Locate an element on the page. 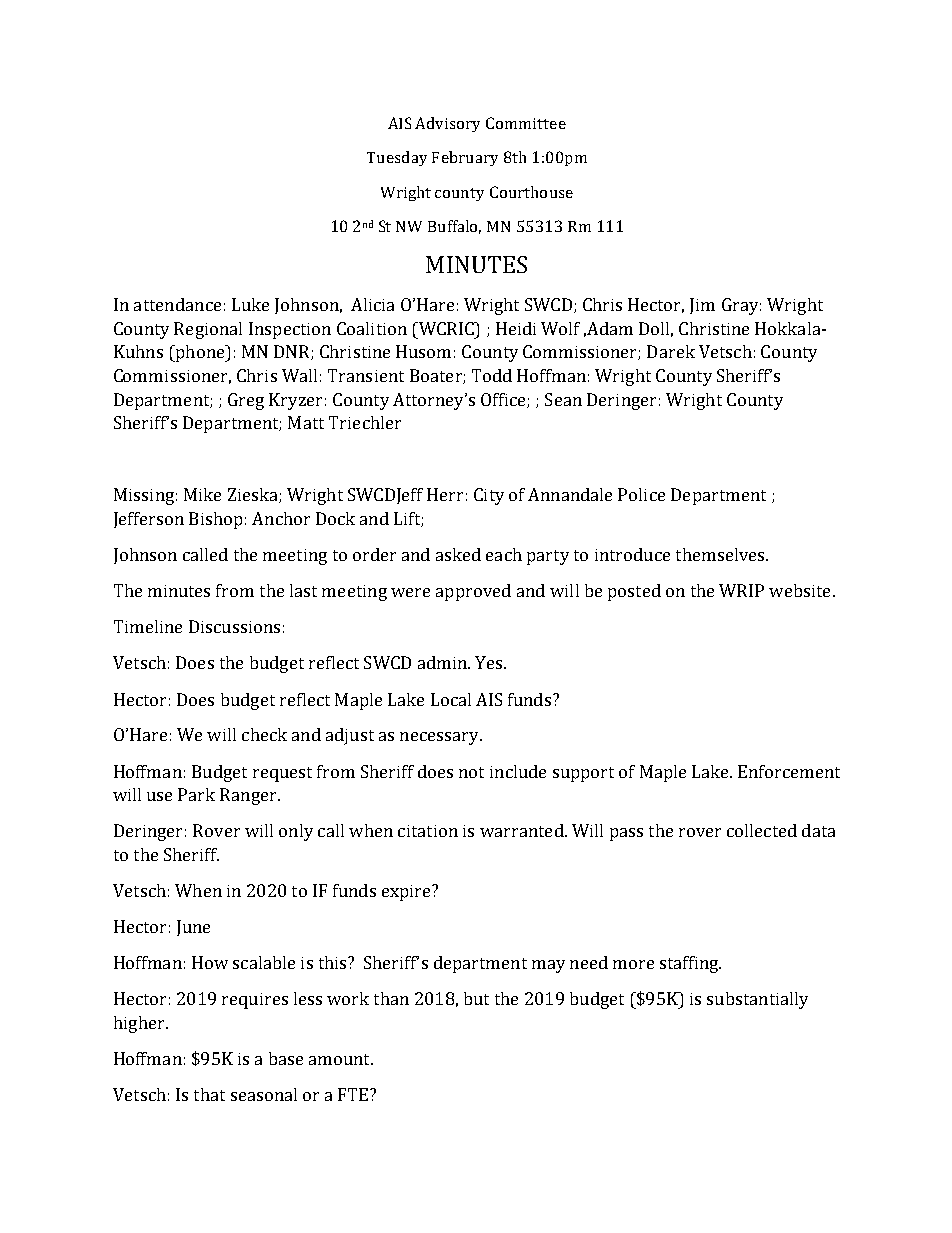 Image resolution: width=952 pixels, height=1233 pixels. but is located at coordinates (476, 998).
